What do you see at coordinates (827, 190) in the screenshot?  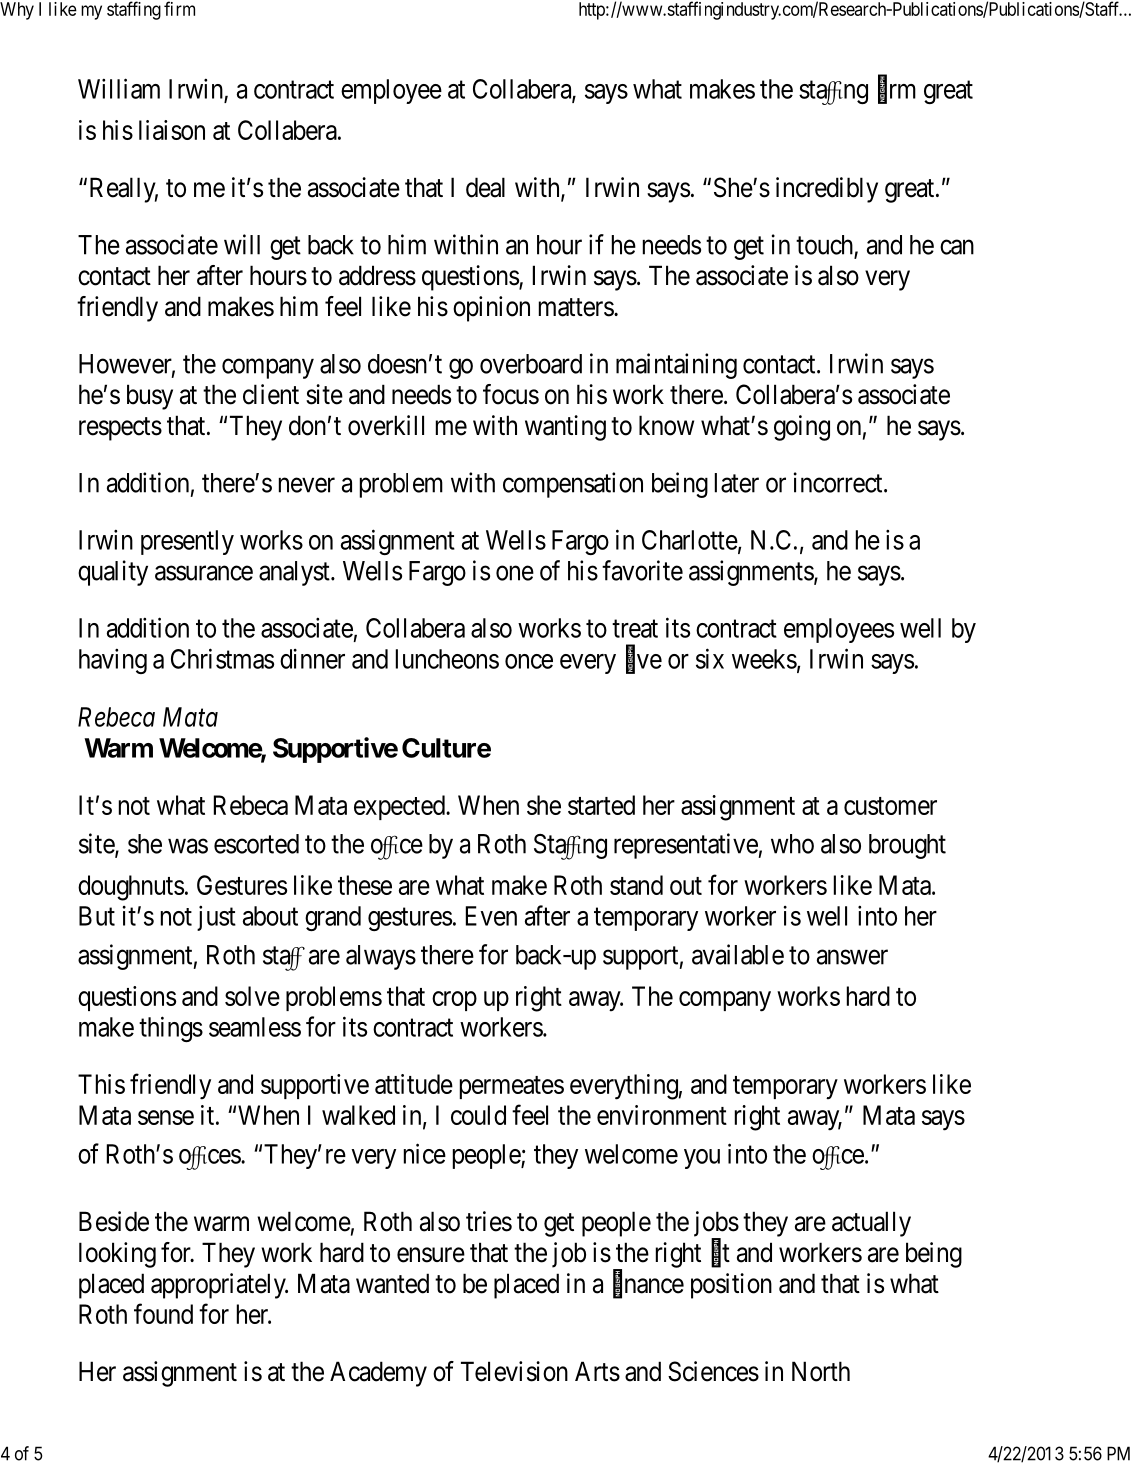 I see `incredibly` at bounding box center [827, 190].
